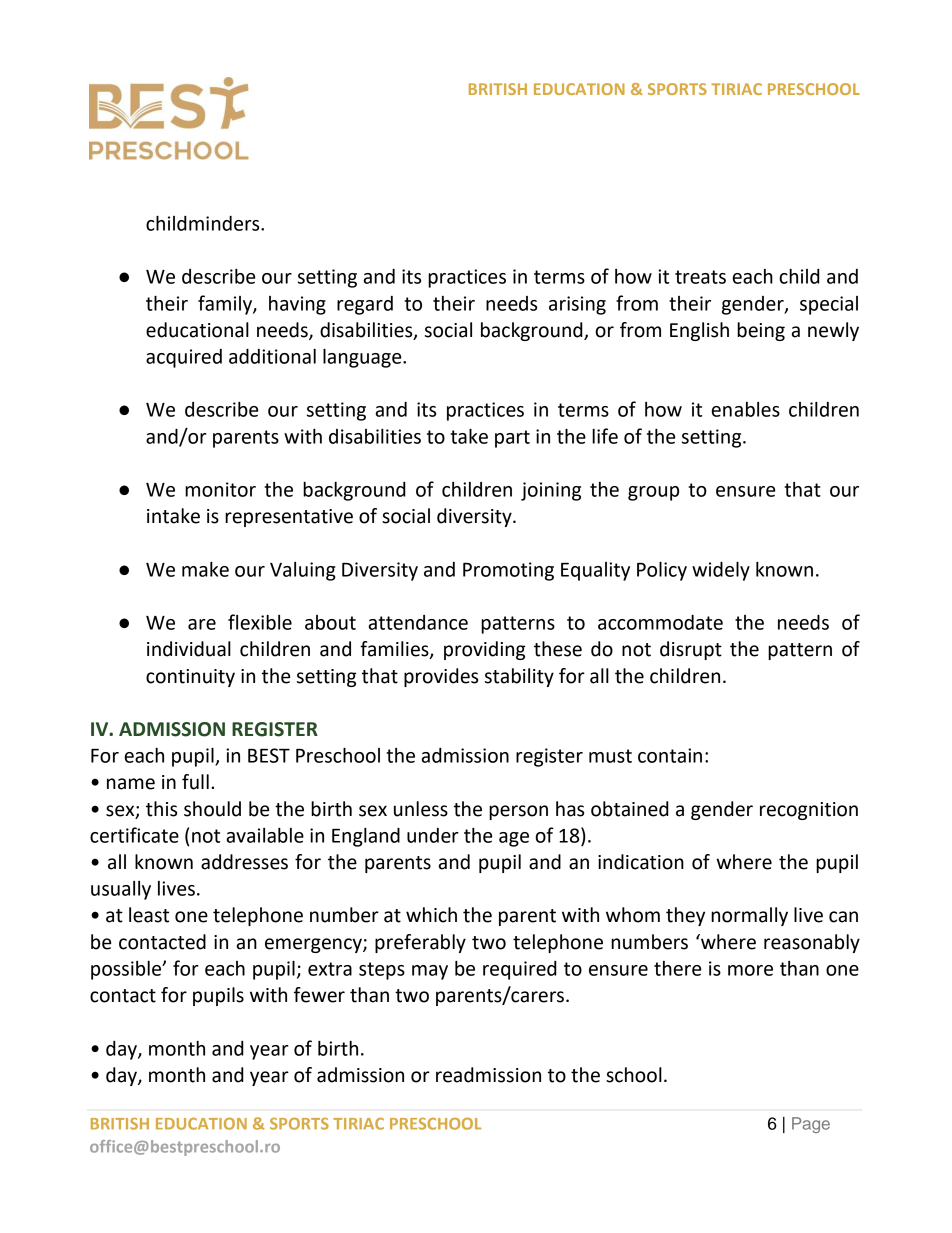 The width and height of the screenshot is (952, 1233). Describe the element at coordinates (195, 782) in the screenshot. I see `full` at that location.
